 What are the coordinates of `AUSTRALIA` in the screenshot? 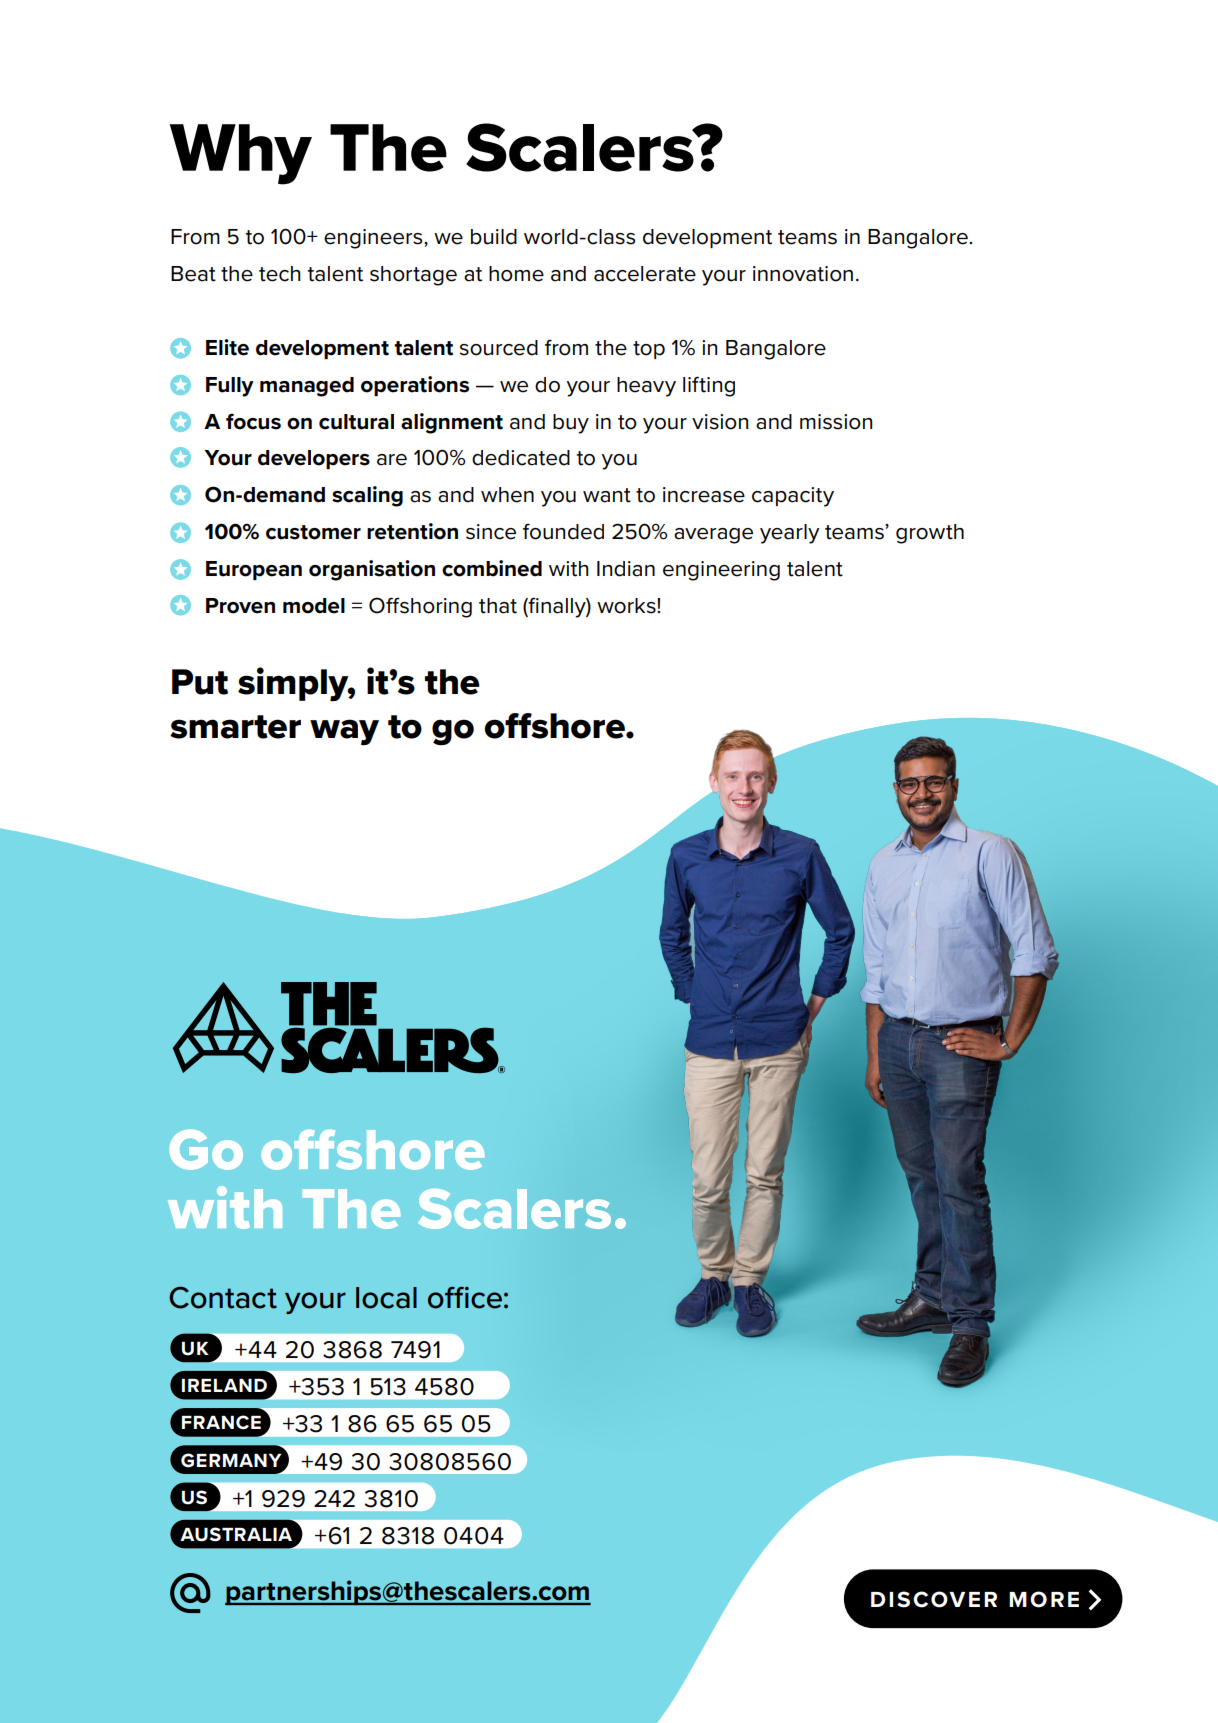 It's located at (236, 1534).
